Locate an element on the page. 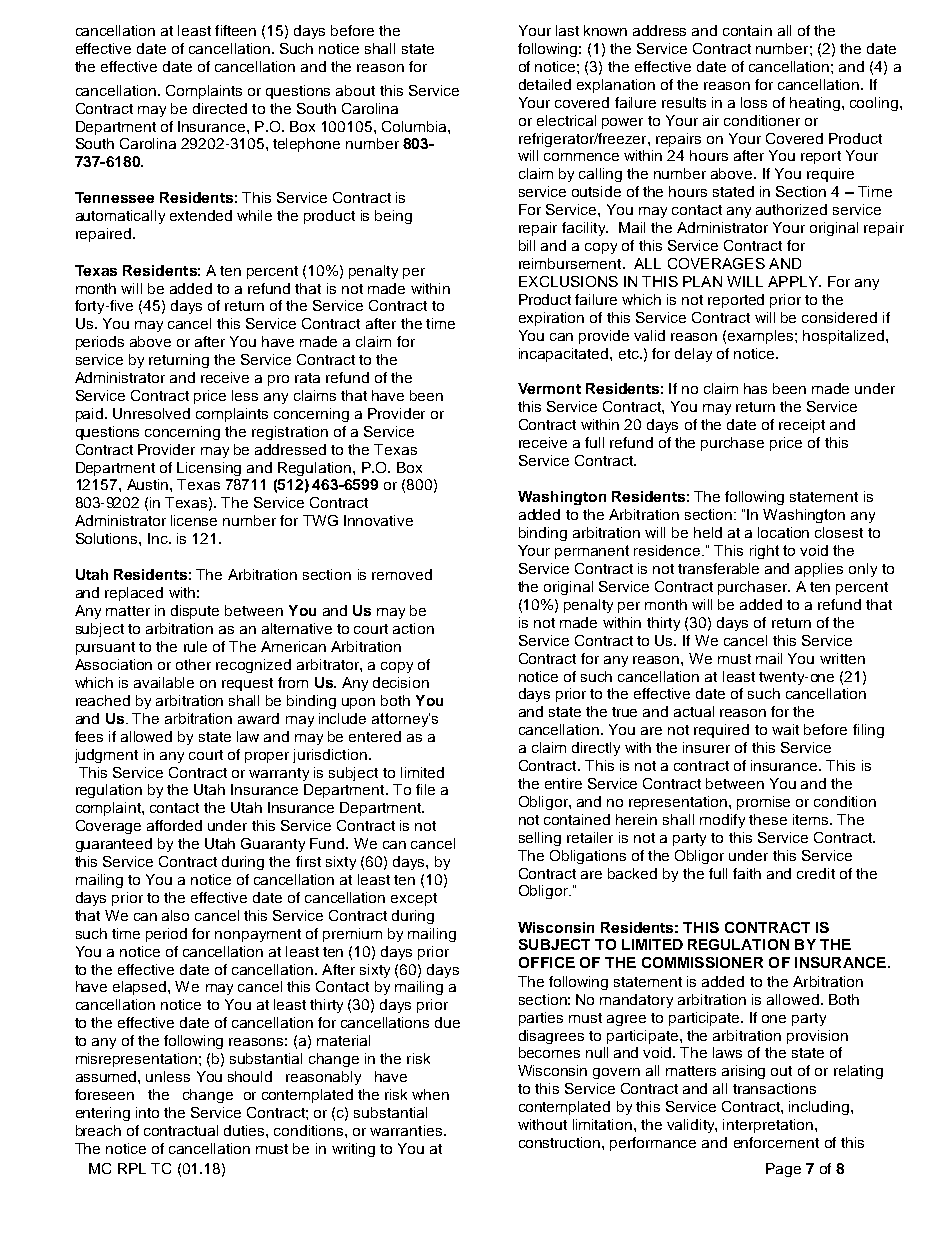  detailed is located at coordinates (545, 84).
